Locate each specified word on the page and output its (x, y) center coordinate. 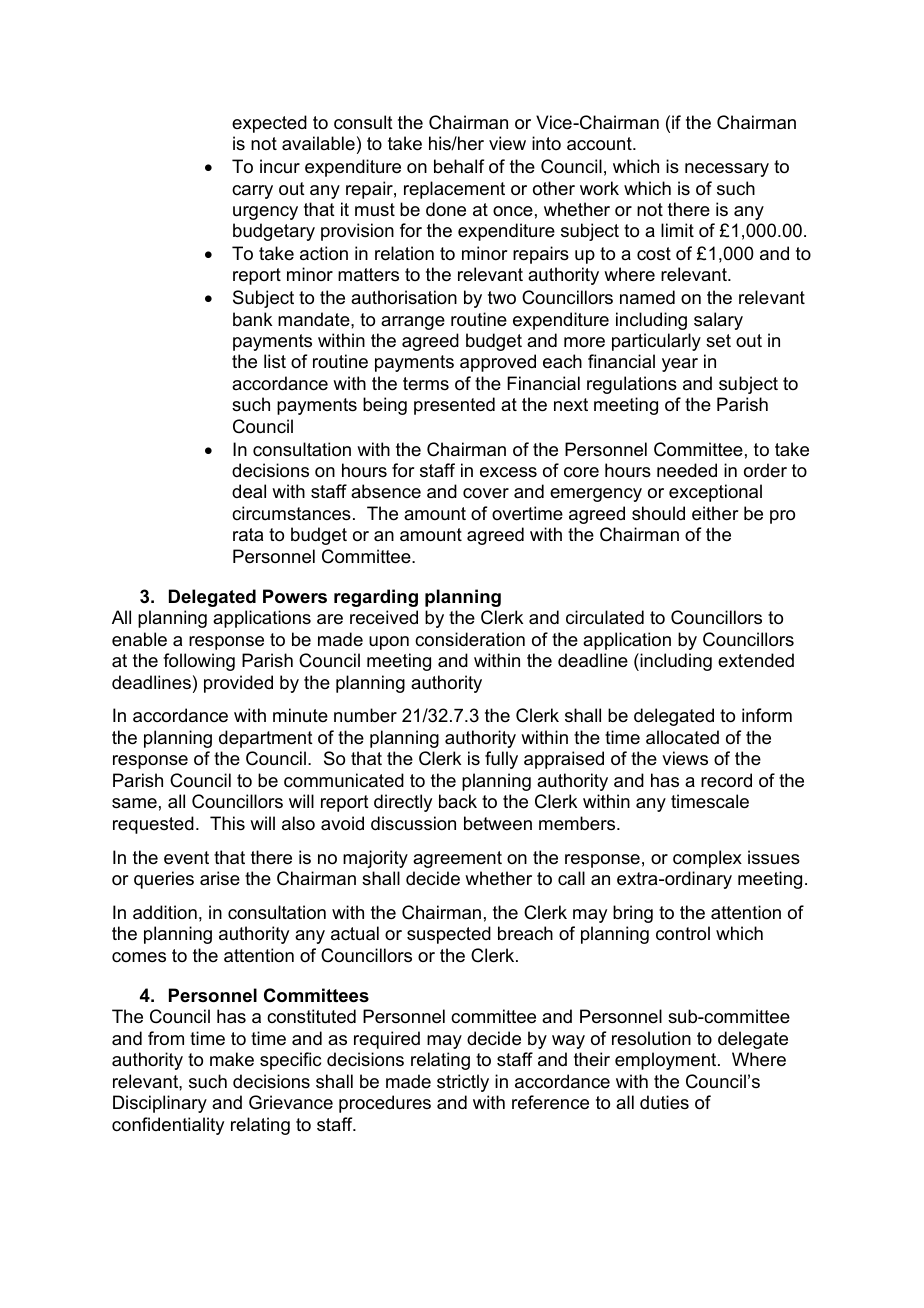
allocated (682, 737)
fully (501, 760)
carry (252, 192)
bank (252, 319)
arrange (413, 323)
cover (486, 493)
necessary (727, 170)
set (718, 341)
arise (220, 878)
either (715, 513)
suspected (449, 935)
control (683, 933)
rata (248, 534)
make (232, 1059)
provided (238, 684)
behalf (459, 166)
